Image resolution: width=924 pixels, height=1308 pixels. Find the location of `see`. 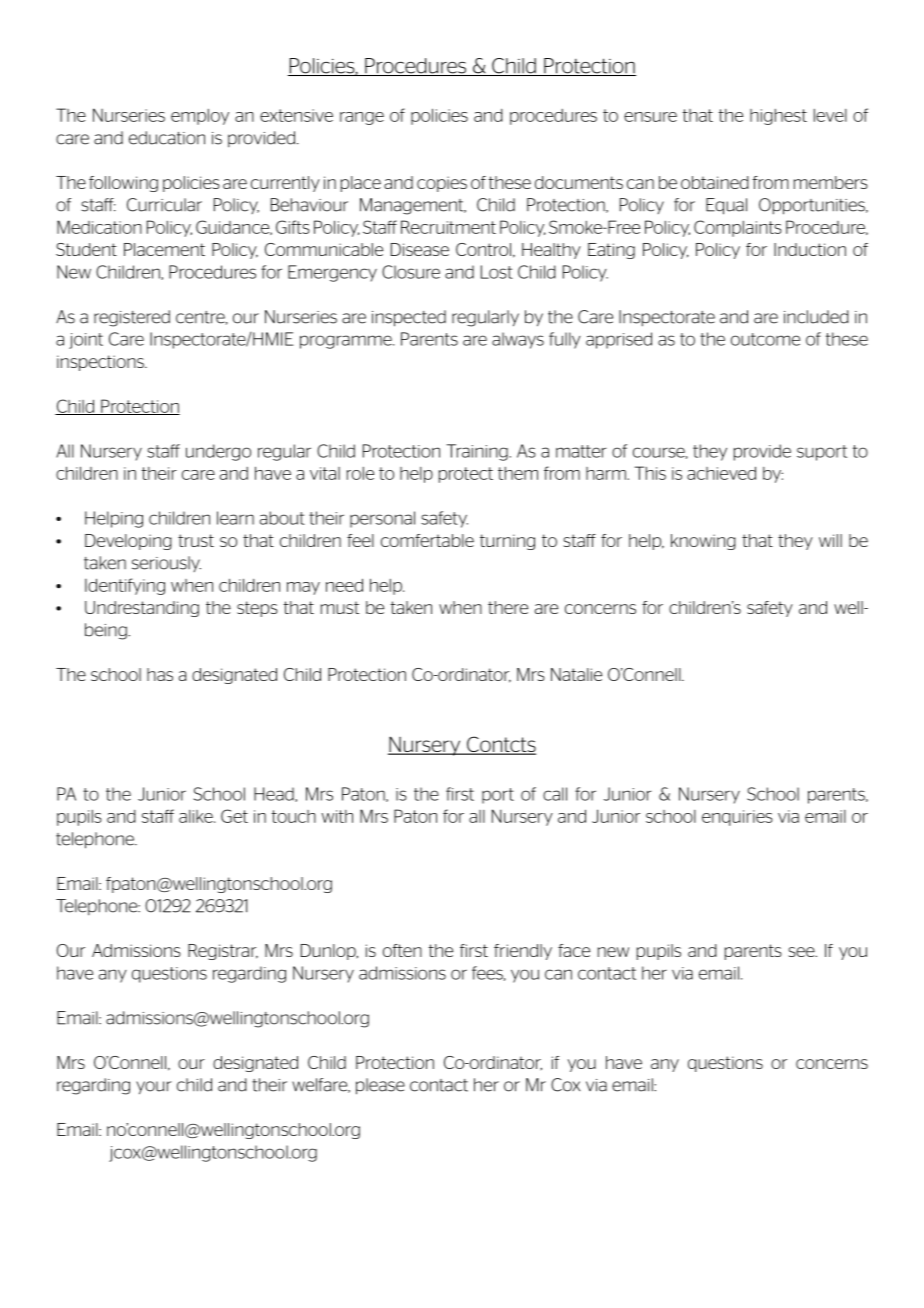

see is located at coordinates (802, 952).
